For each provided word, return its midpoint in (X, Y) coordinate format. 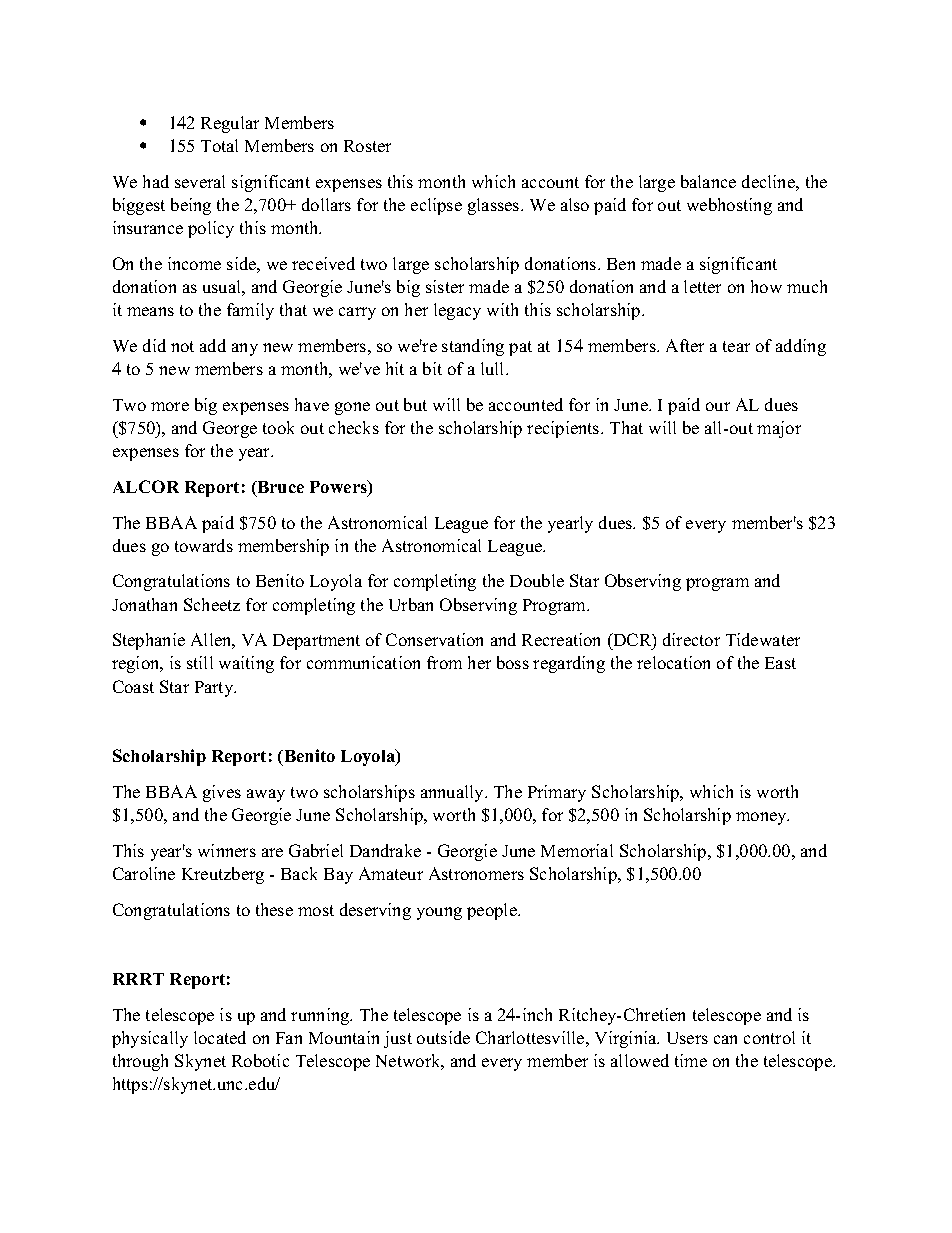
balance (708, 181)
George (230, 429)
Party (215, 689)
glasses (495, 206)
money (762, 818)
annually (453, 793)
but (415, 404)
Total (219, 145)
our (718, 406)
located (220, 1037)
